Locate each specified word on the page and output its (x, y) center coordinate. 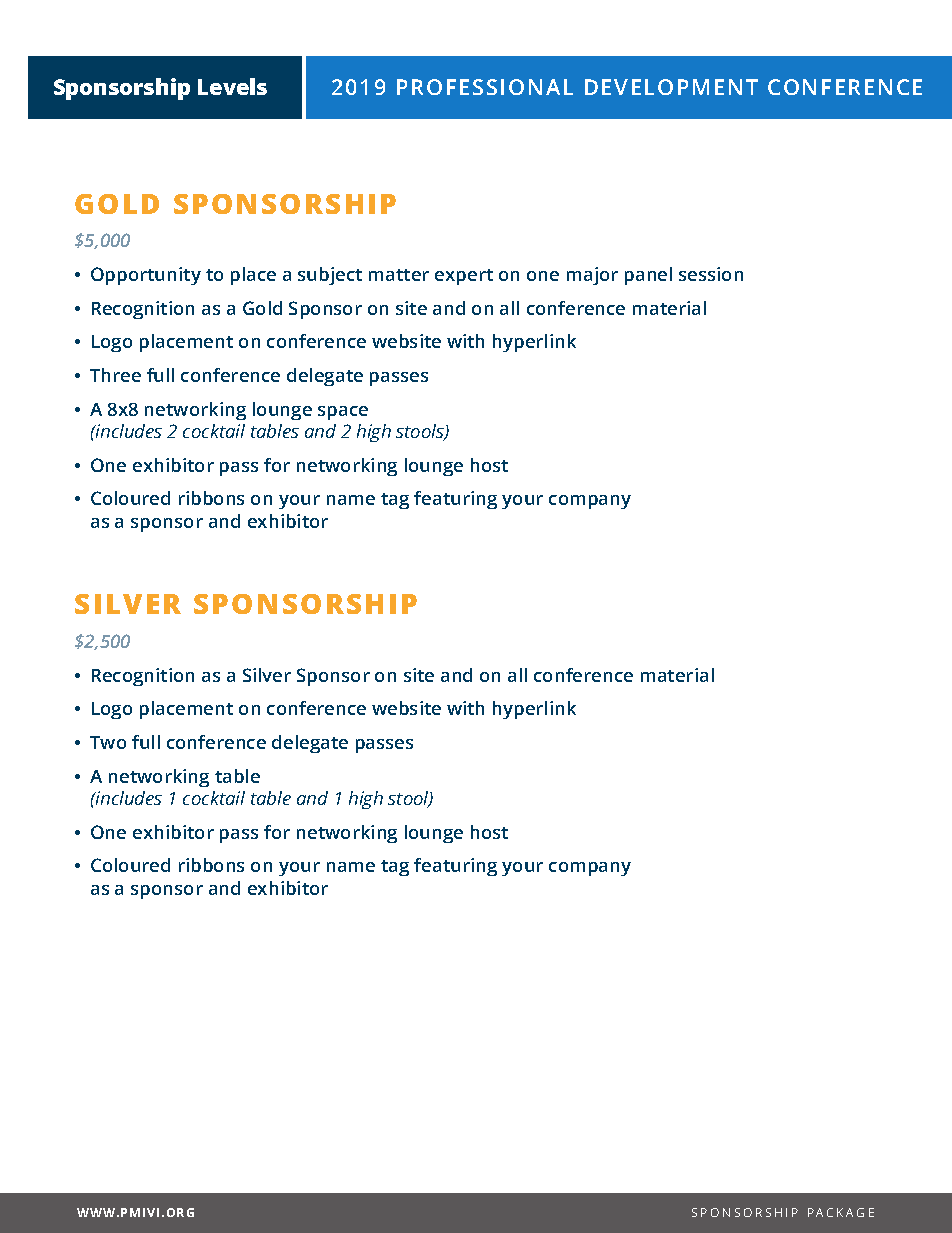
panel (648, 276)
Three (115, 375)
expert (464, 277)
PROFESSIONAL (485, 87)
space (343, 413)
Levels (232, 86)
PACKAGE (841, 1212)
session (711, 274)
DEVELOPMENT (671, 87)
